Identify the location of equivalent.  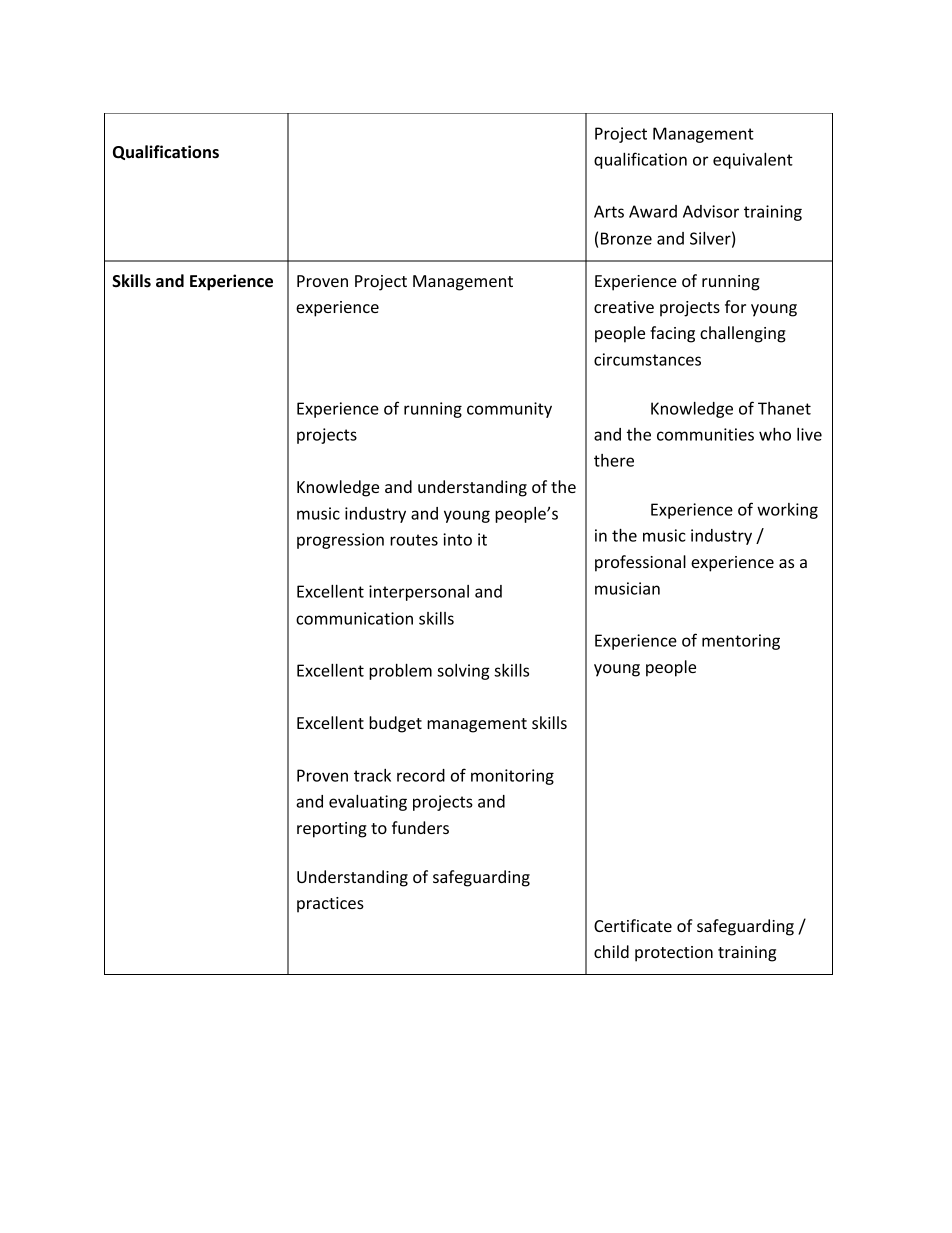
(753, 161).
